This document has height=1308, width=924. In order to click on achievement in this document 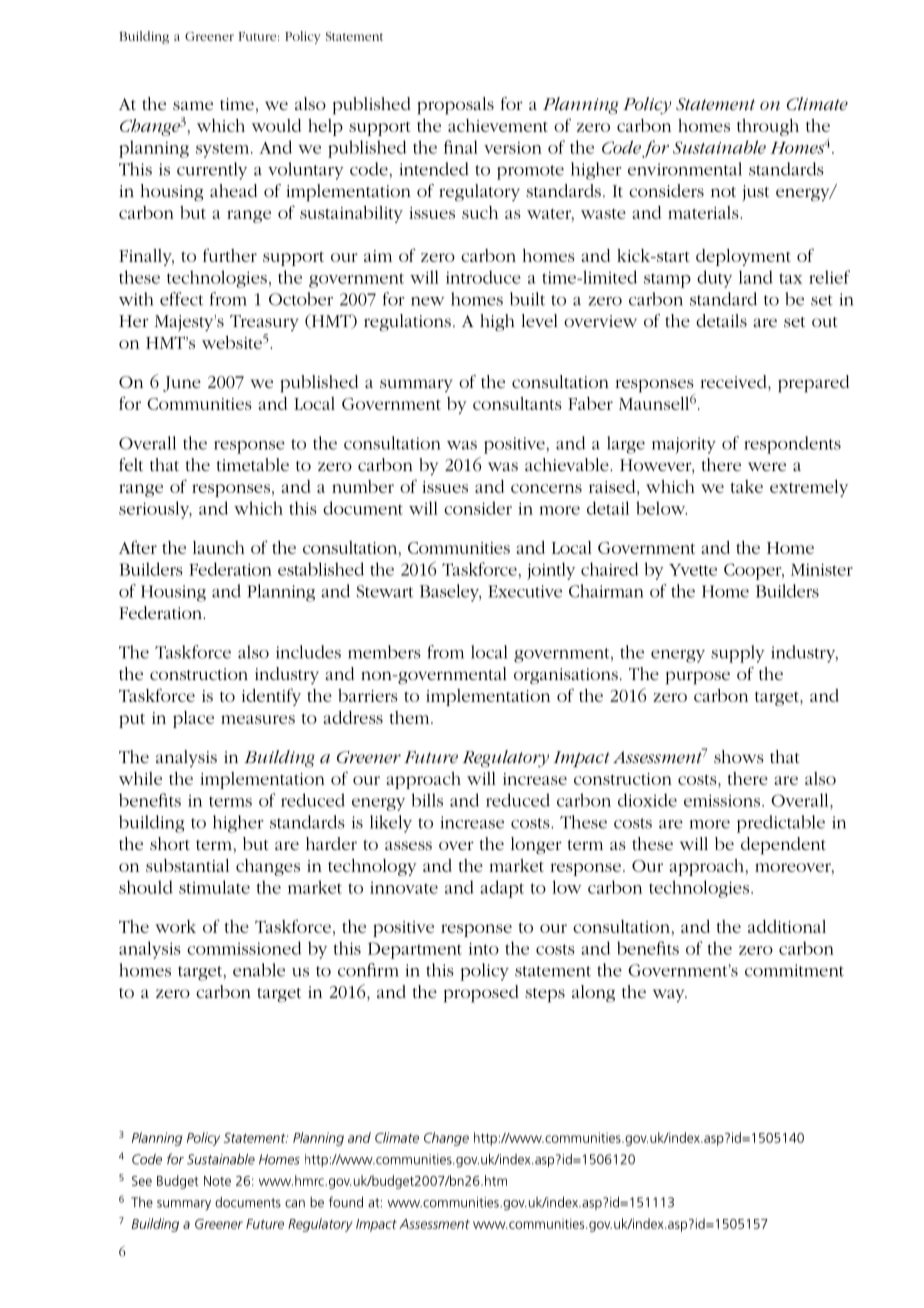, I will do `click(498, 125)`.
